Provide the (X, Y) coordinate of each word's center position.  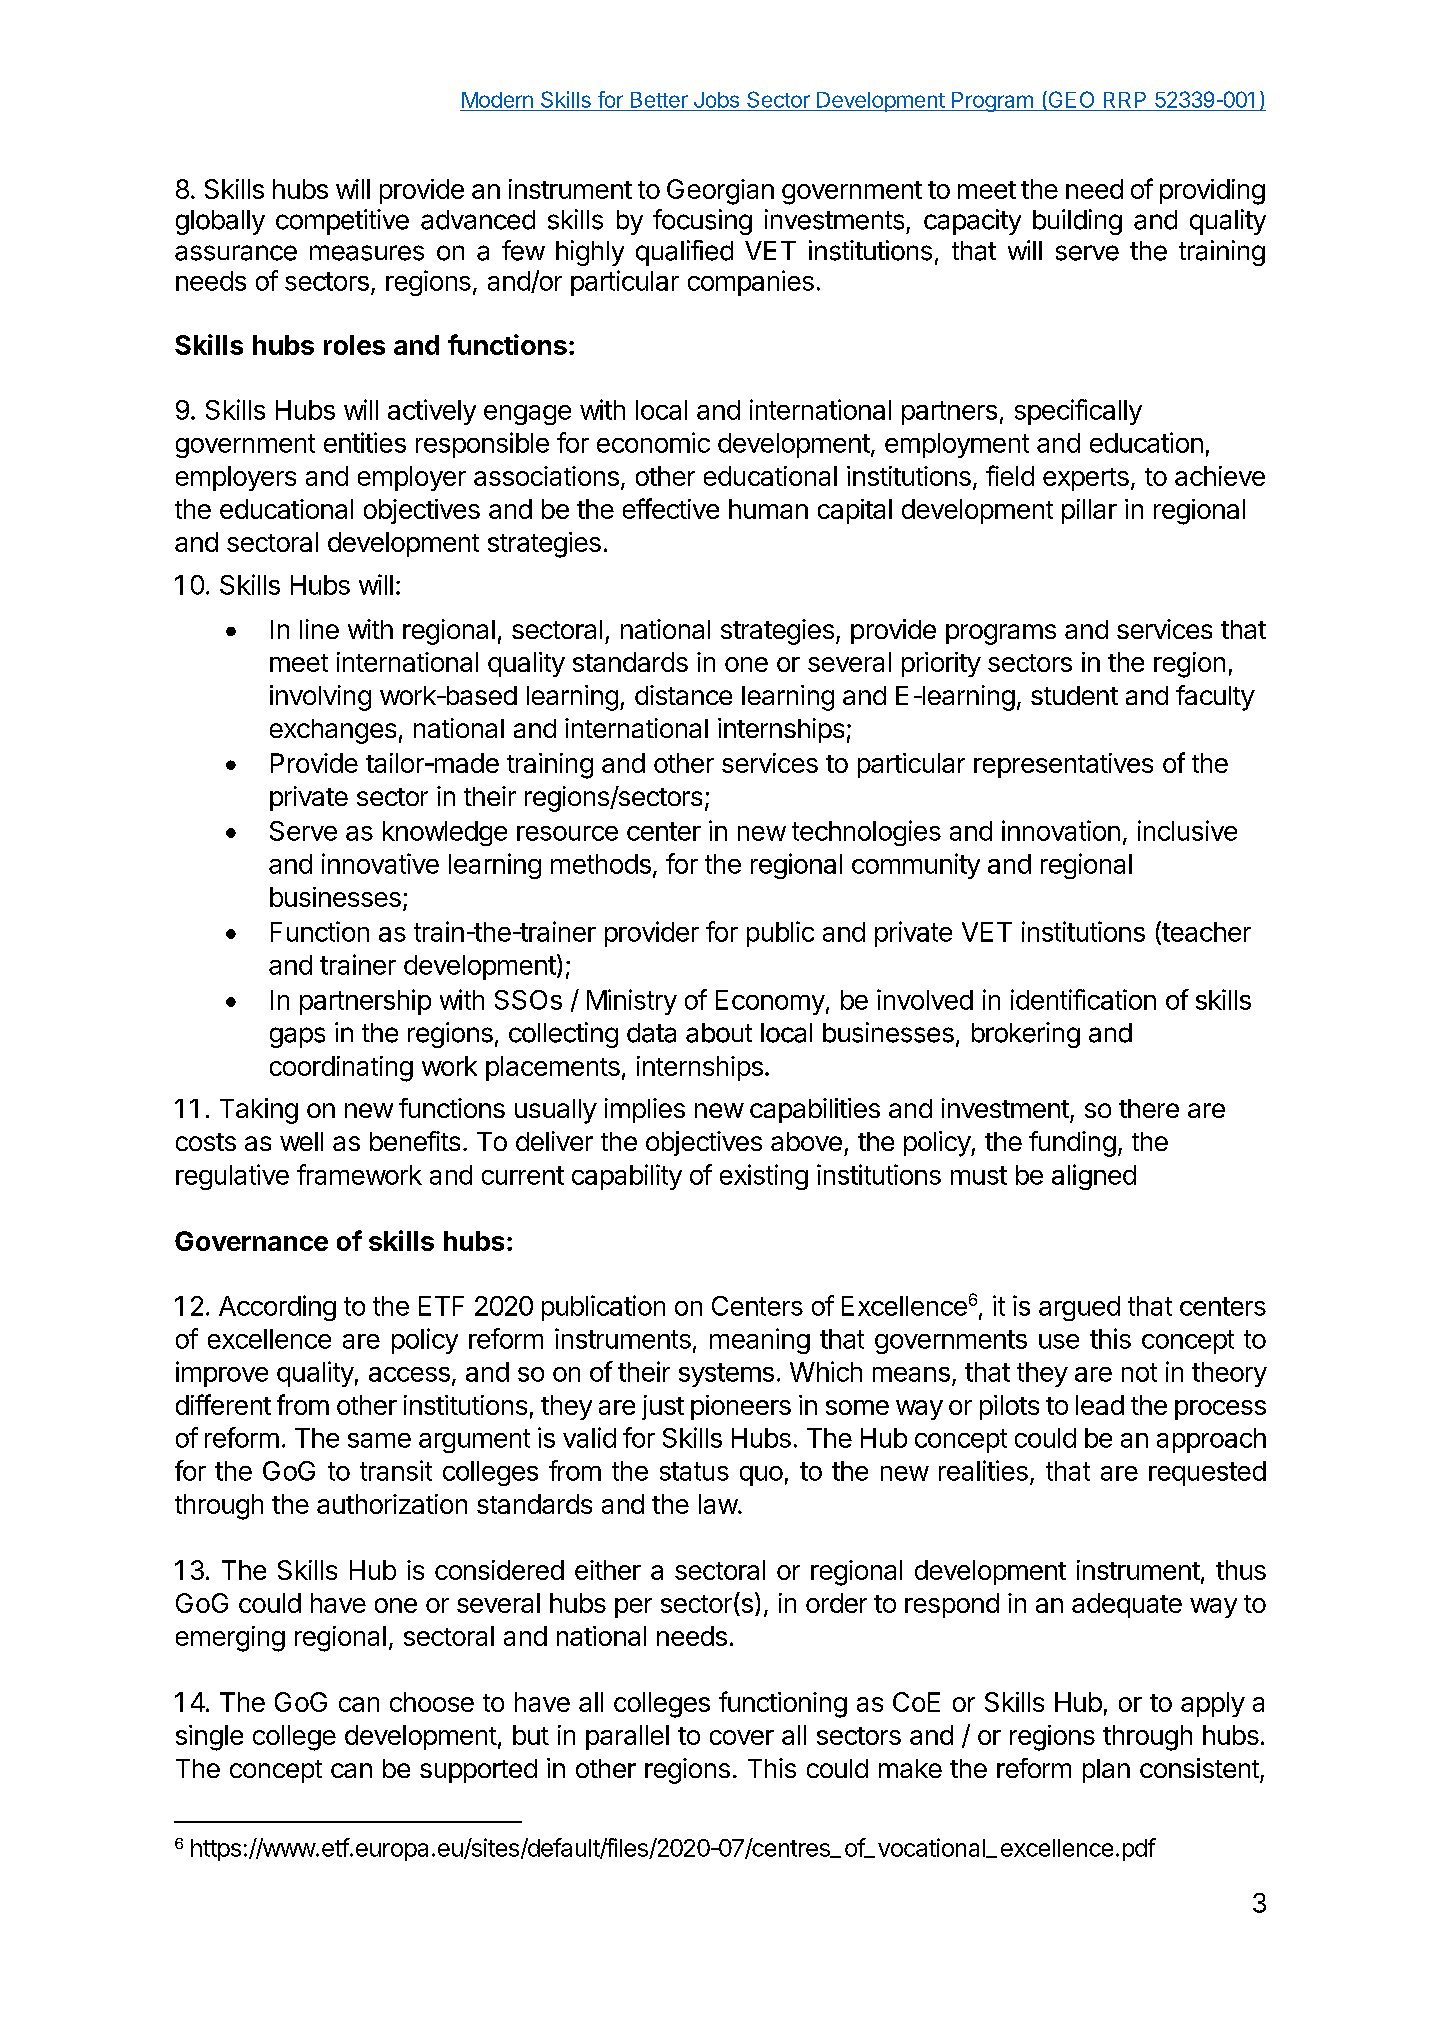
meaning (760, 1341)
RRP (1125, 100)
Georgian (720, 192)
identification (1083, 999)
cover (742, 1737)
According (277, 1308)
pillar (1089, 511)
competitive (342, 222)
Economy (770, 1002)
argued (1079, 1308)
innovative (380, 863)
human (768, 509)
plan (1106, 1771)
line (319, 629)
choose (432, 1702)
